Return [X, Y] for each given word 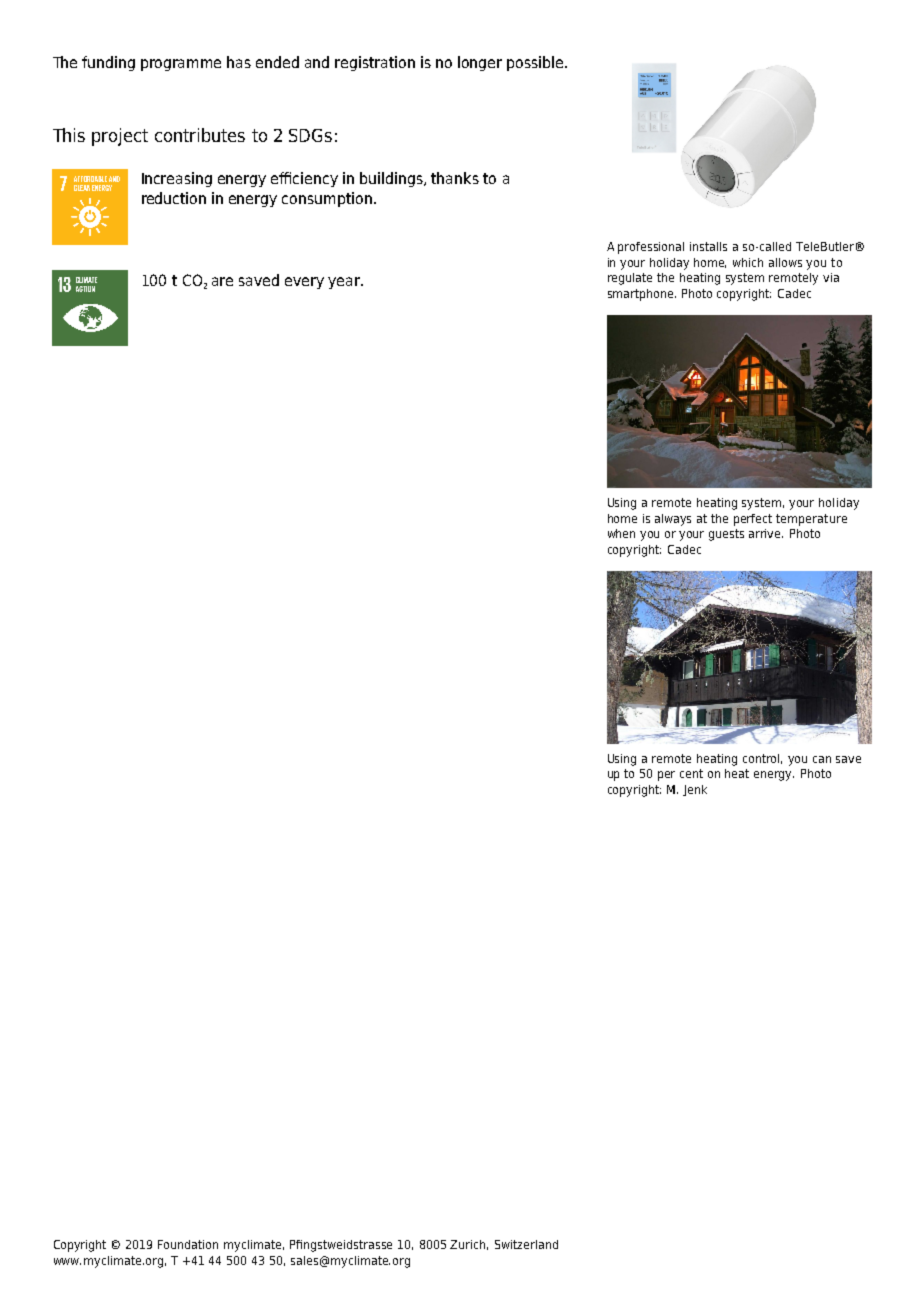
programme [181, 65]
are [222, 281]
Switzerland [526, 1244]
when [621, 533]
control [762, 759]
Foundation [188, 1244]
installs [708, 246]
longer [480, 63]
